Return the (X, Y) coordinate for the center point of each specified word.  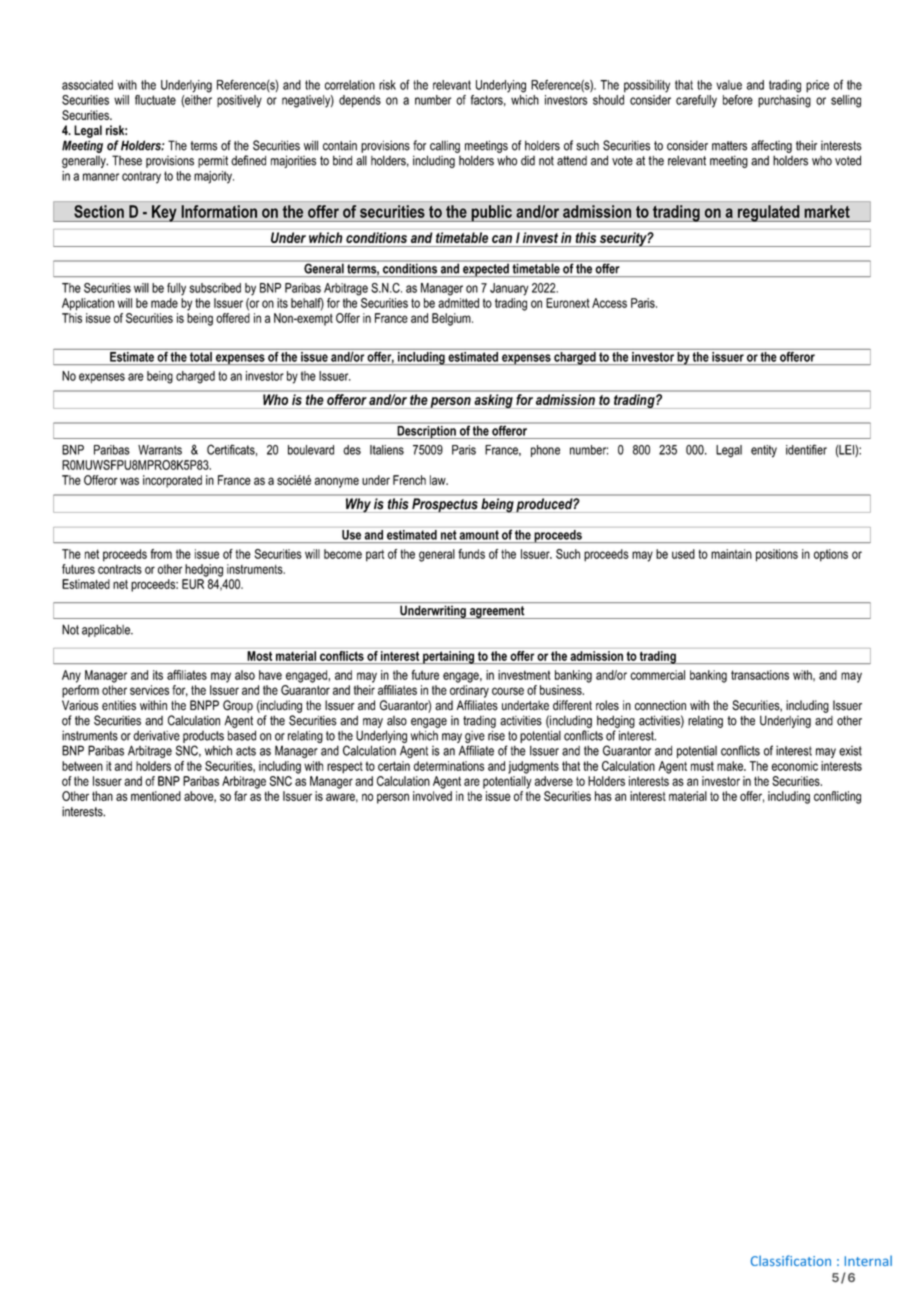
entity (764, 451)
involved (432, 796)
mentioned (156, 796)
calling (445, 146)
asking (494, 401)
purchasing (784, 101)
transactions (760, 675)
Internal (868, 1260)
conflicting (837, 797)
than (102, 796)
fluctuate (155, 100)
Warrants (160, 450)
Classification (791, 1260)
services (149, 690)
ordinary (469, 691)
